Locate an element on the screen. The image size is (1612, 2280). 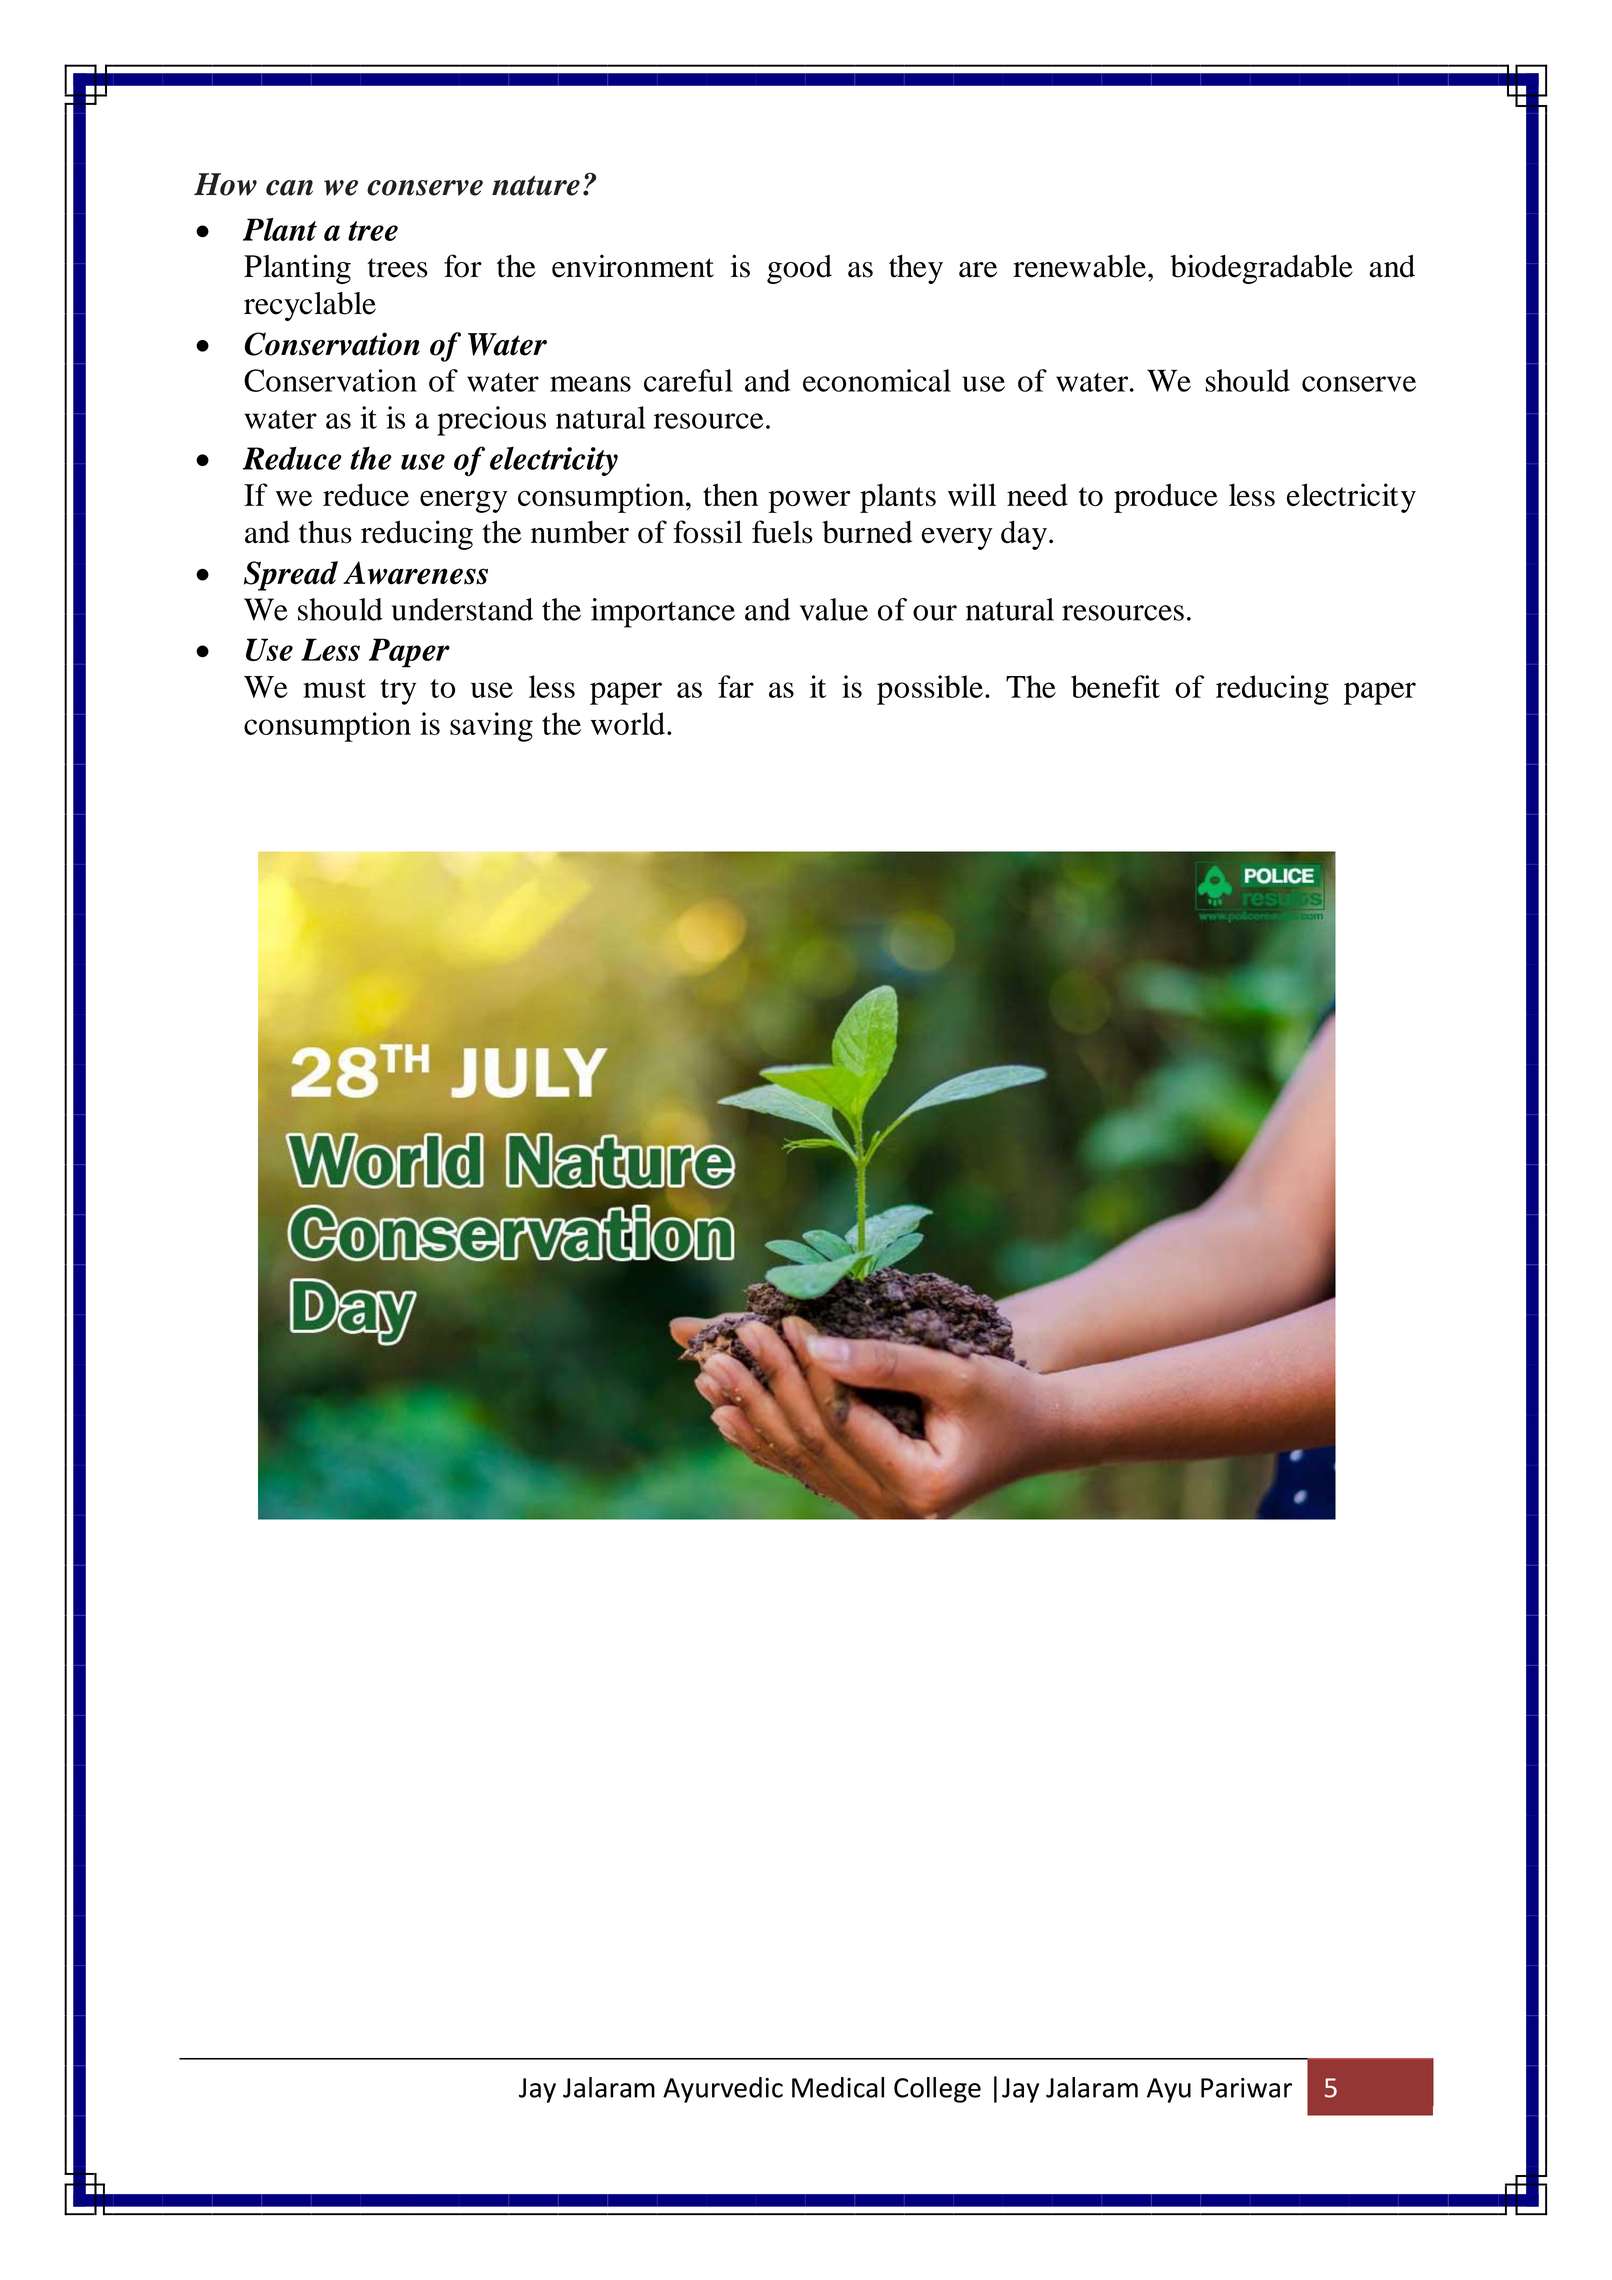
try is located at coordinates (398, 692).
